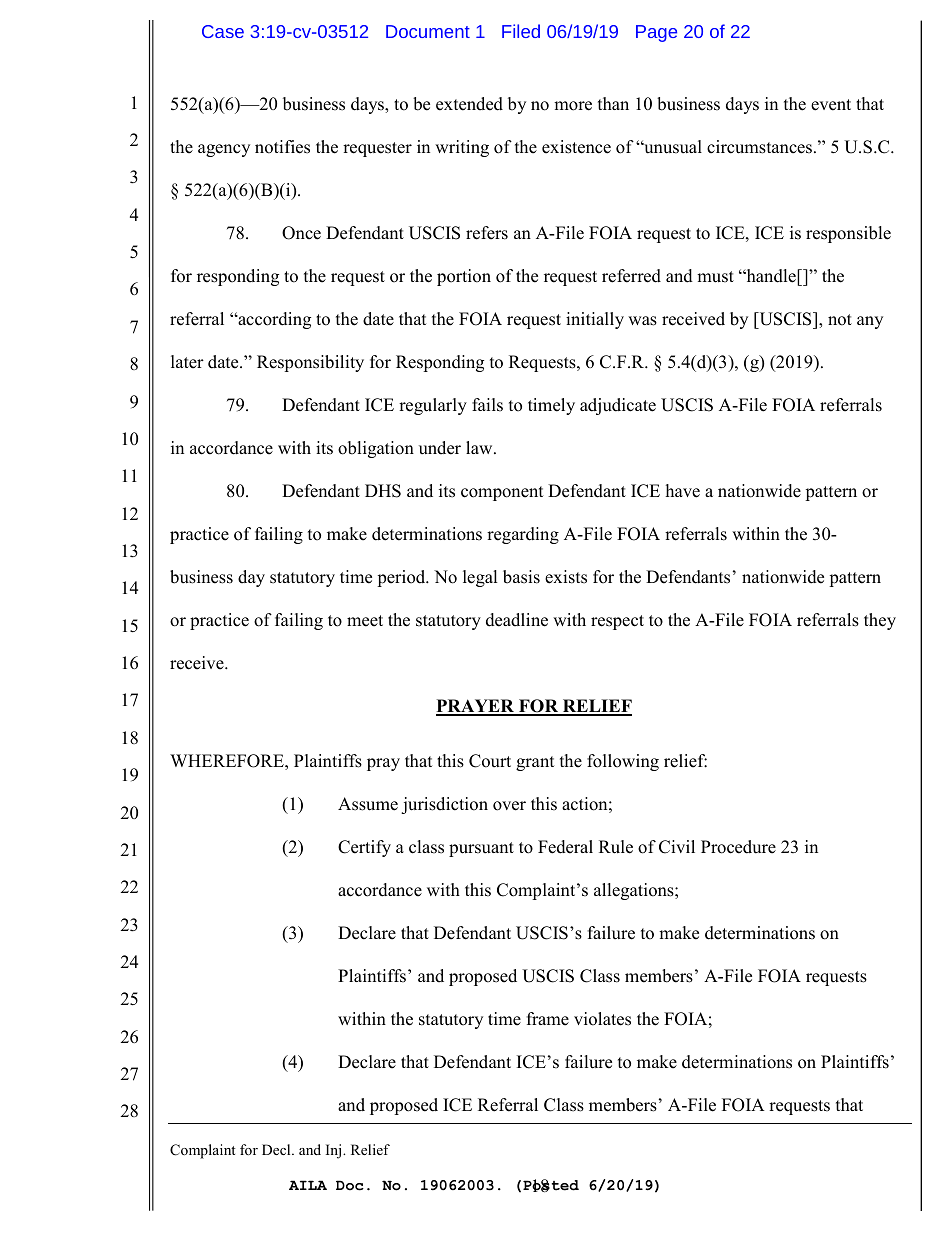 The image size is (952, 1233). What do you see at coordinates (831, 105) in the screenshot?
I see `event` at bounding box center [831, 105].
